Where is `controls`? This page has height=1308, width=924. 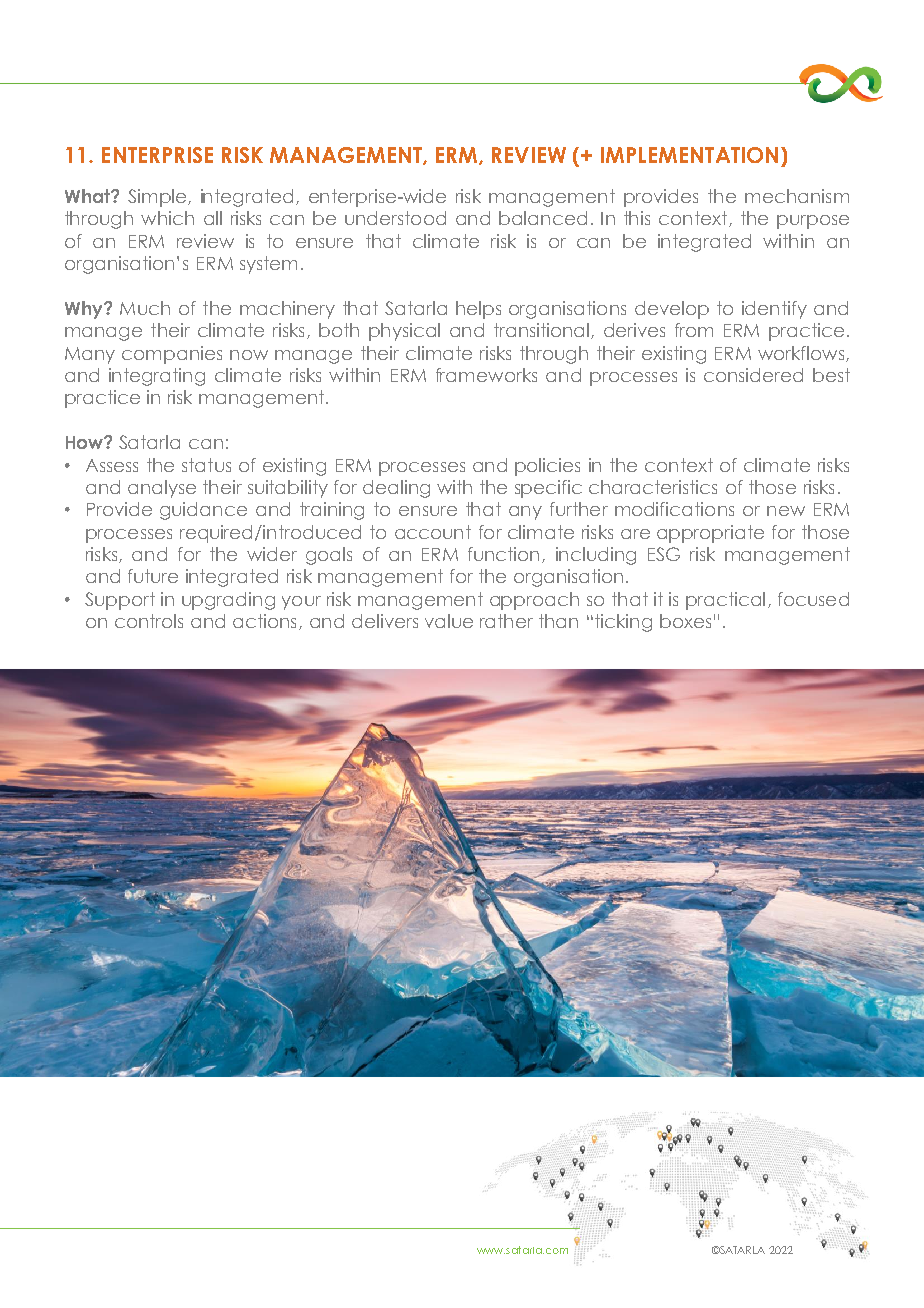
controls is located at coordinates (149, 621).
